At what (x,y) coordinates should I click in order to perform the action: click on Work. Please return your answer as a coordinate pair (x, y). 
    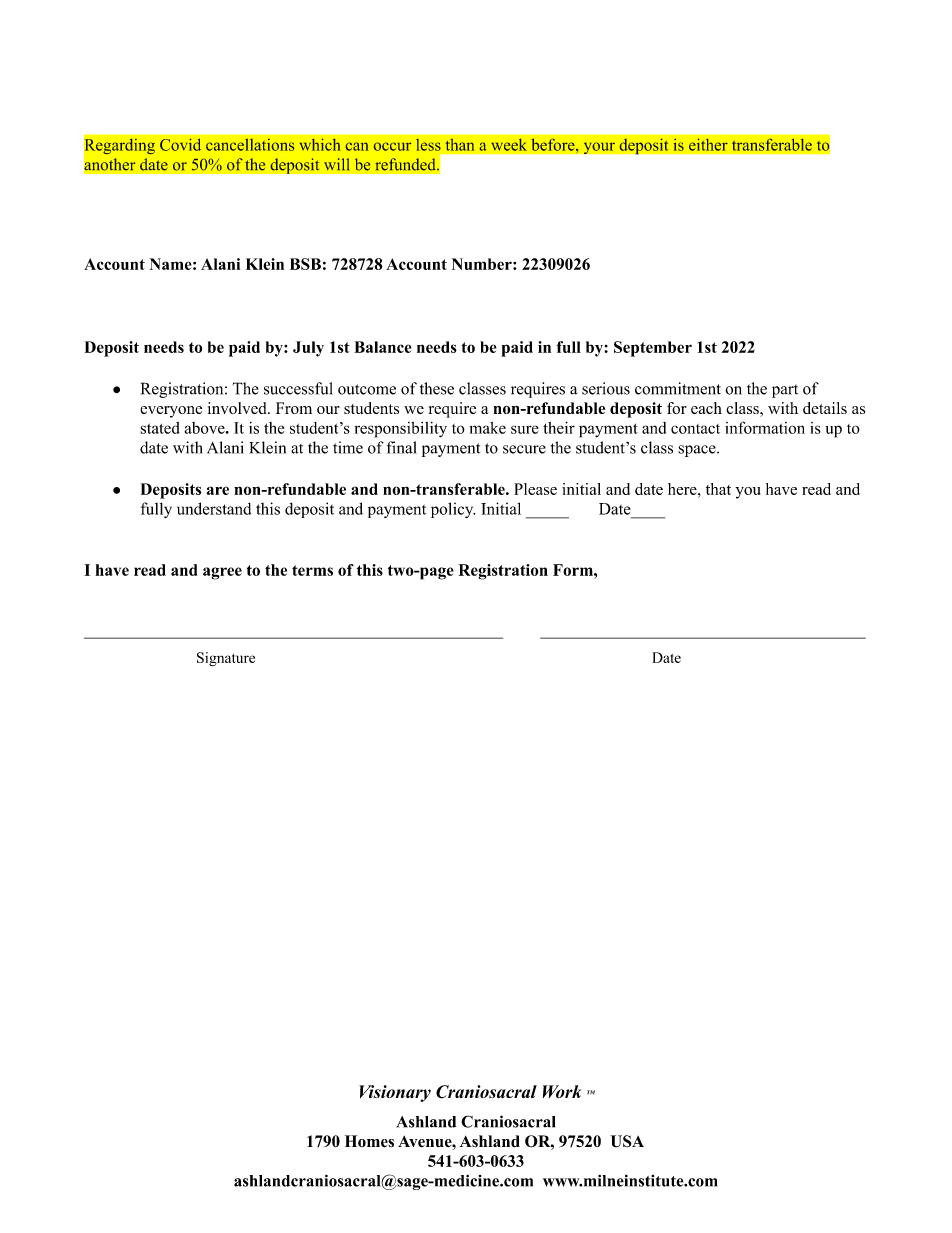
    Looking at the image, I should click on (562, 1091).
